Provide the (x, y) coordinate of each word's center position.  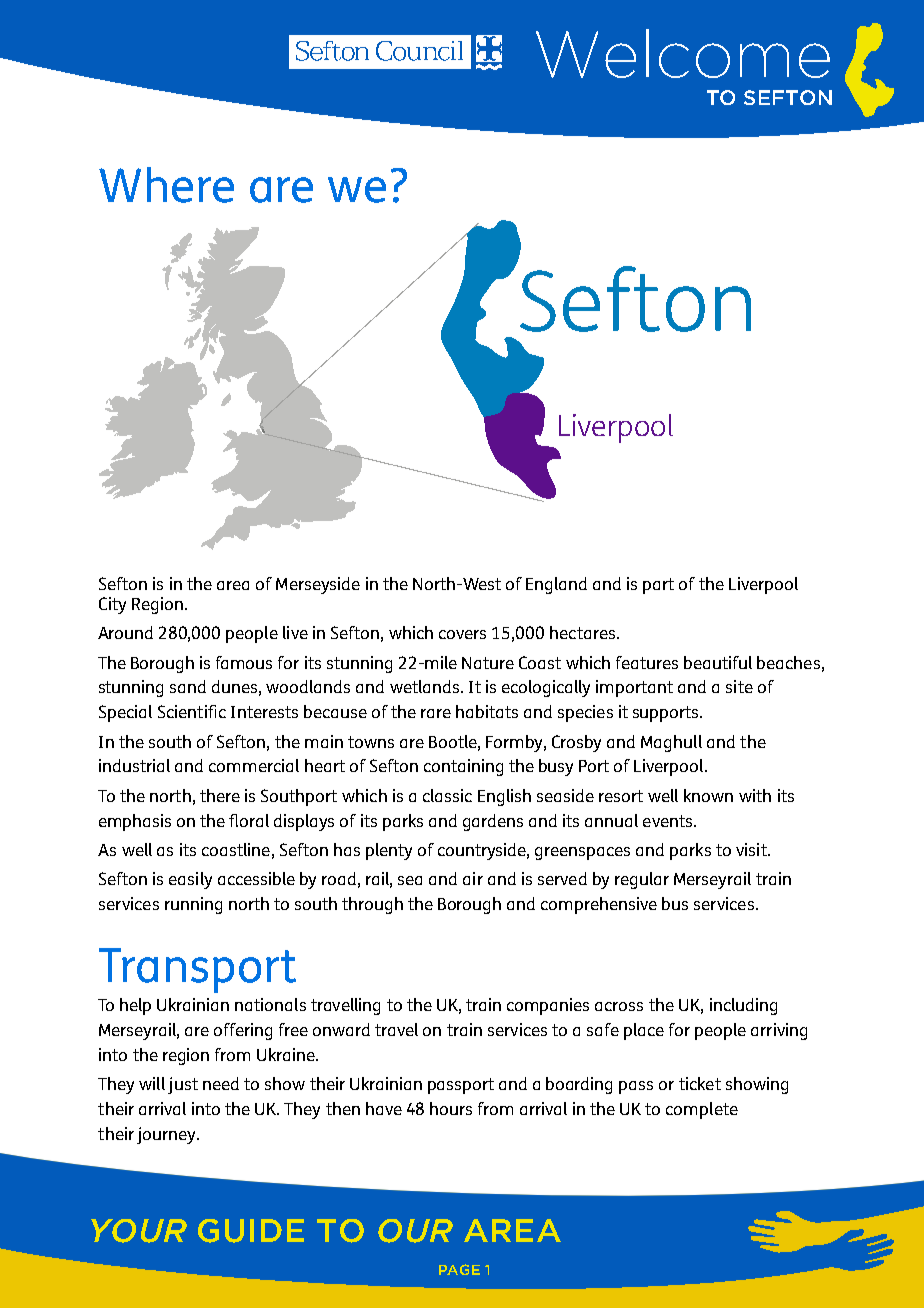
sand (188, 686)
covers (462, 634)
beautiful (718, 662)
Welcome (683, 53)
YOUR (139, 1231)
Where (166, 185)
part (658, 586)
